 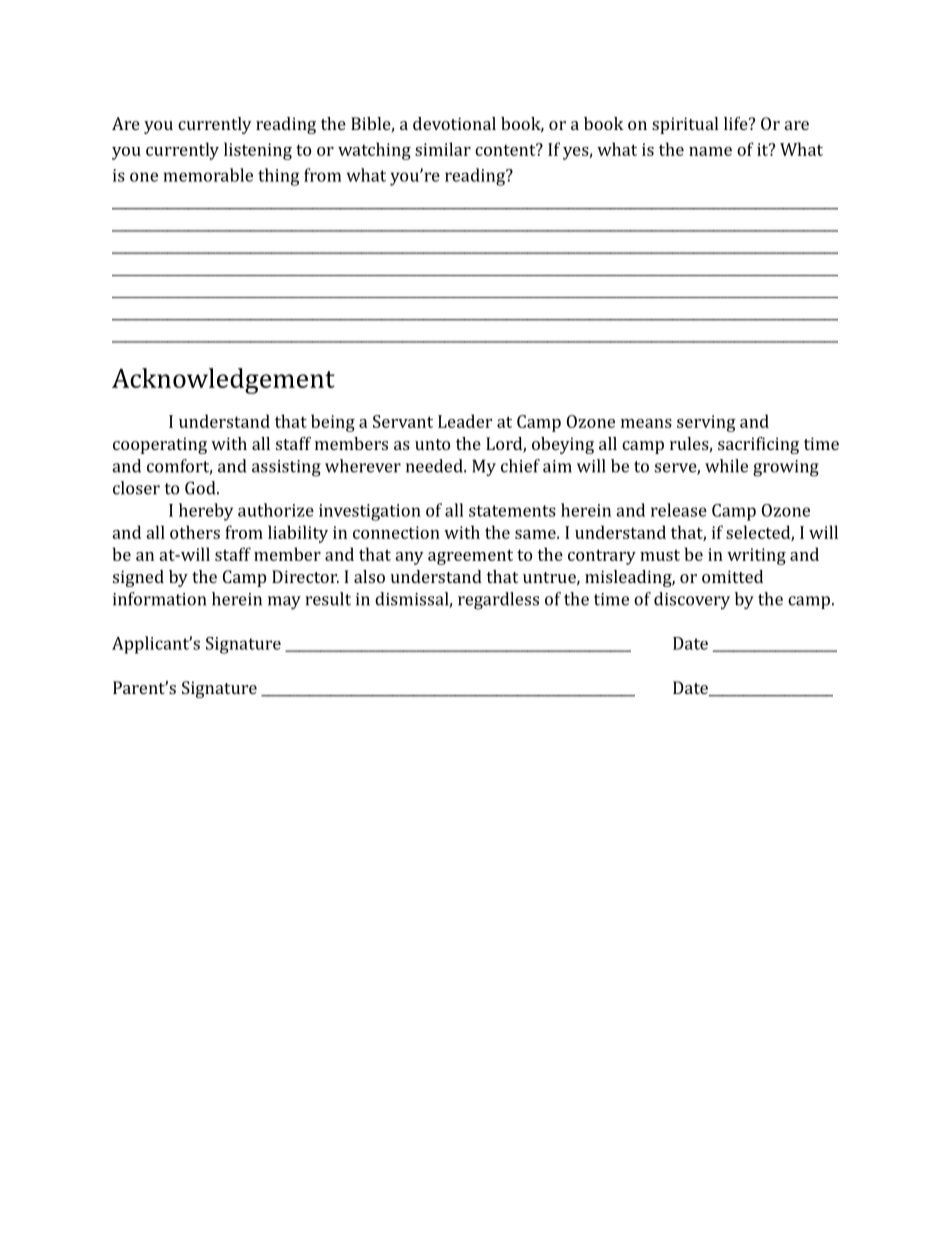 What do you see at coordinates (465, 421) in the page?
I see `Leader` at bounding box center [465, 421].
